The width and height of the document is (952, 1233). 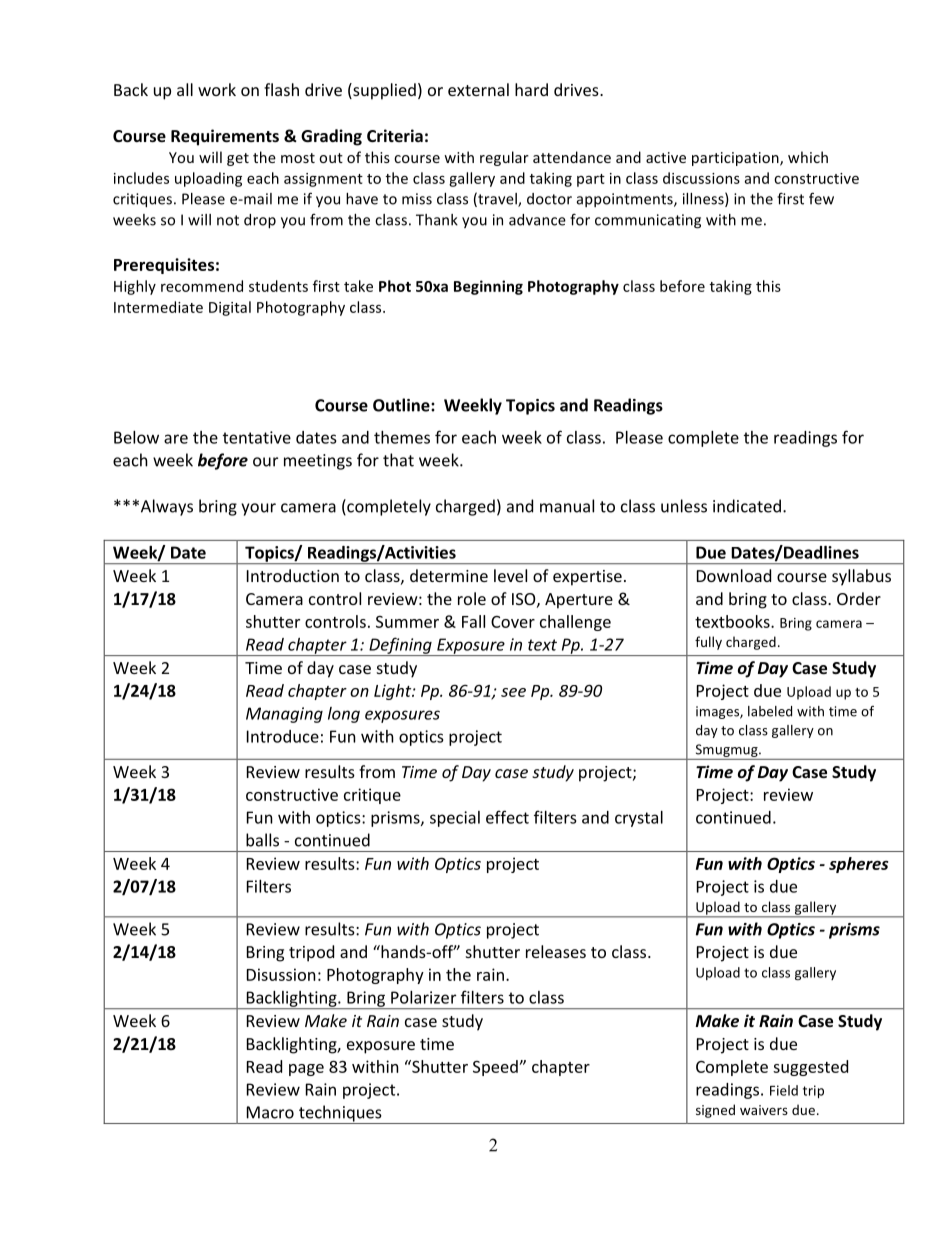 What do you see at coordinates (478, 89) in the document?
I see `external` at bounding box center [478, 89].
